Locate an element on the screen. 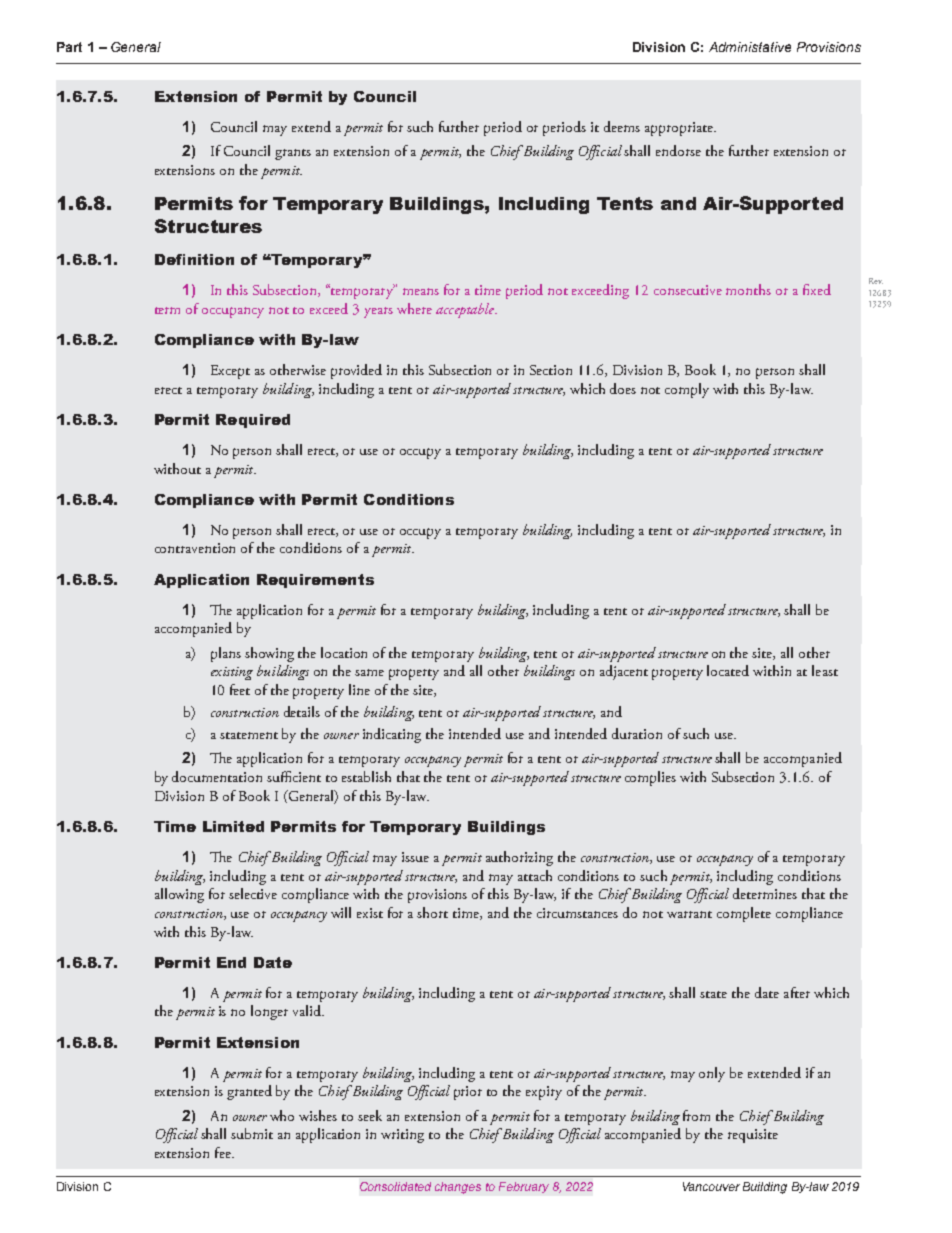 The width and height of the screenshot is (952, 1233). authorizing is located at coordinates (519, 858).
